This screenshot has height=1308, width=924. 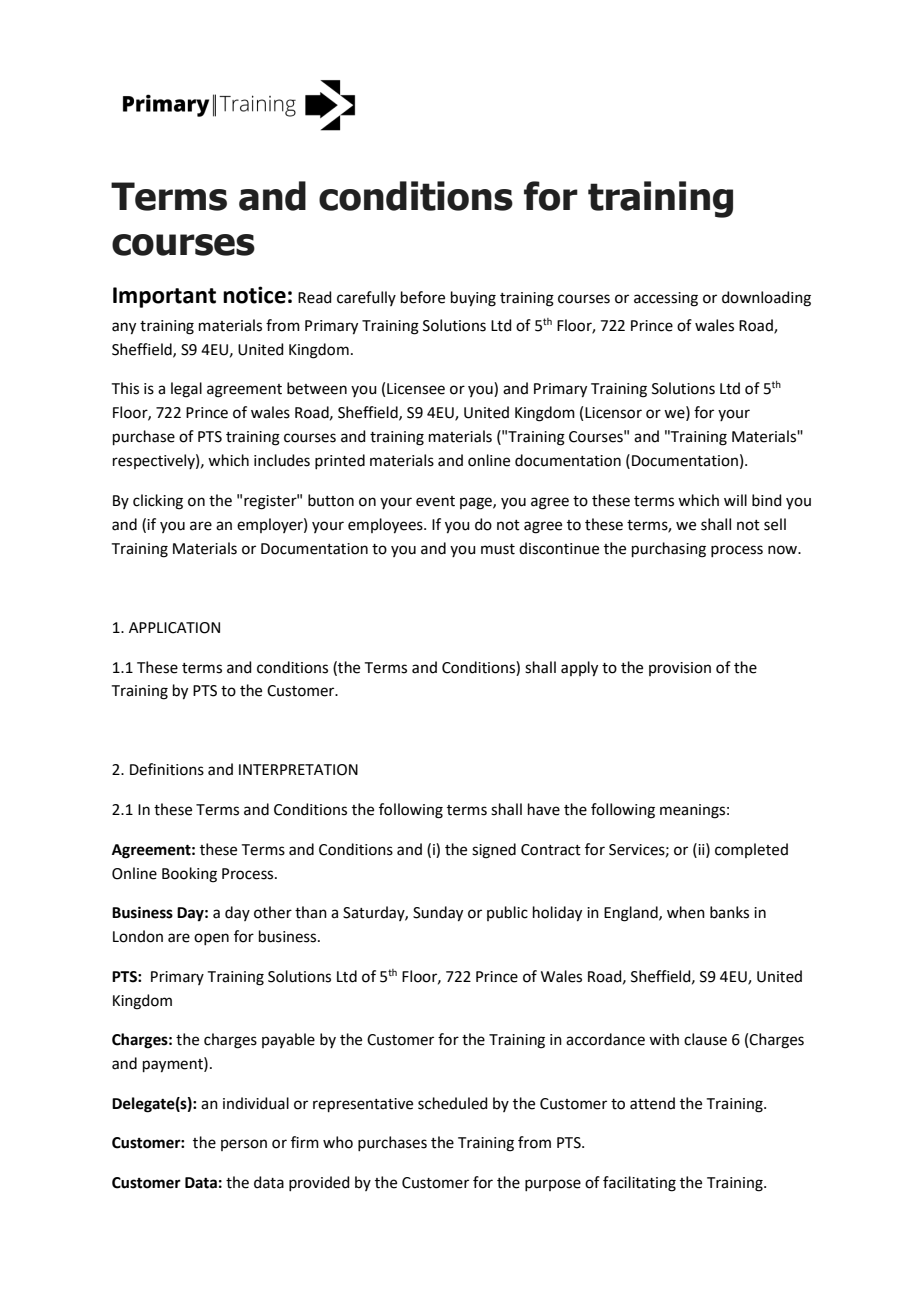 What do you see at coordinates (735, 500) in the screenshot?
I see `will` at bounding box center [735, 500].
